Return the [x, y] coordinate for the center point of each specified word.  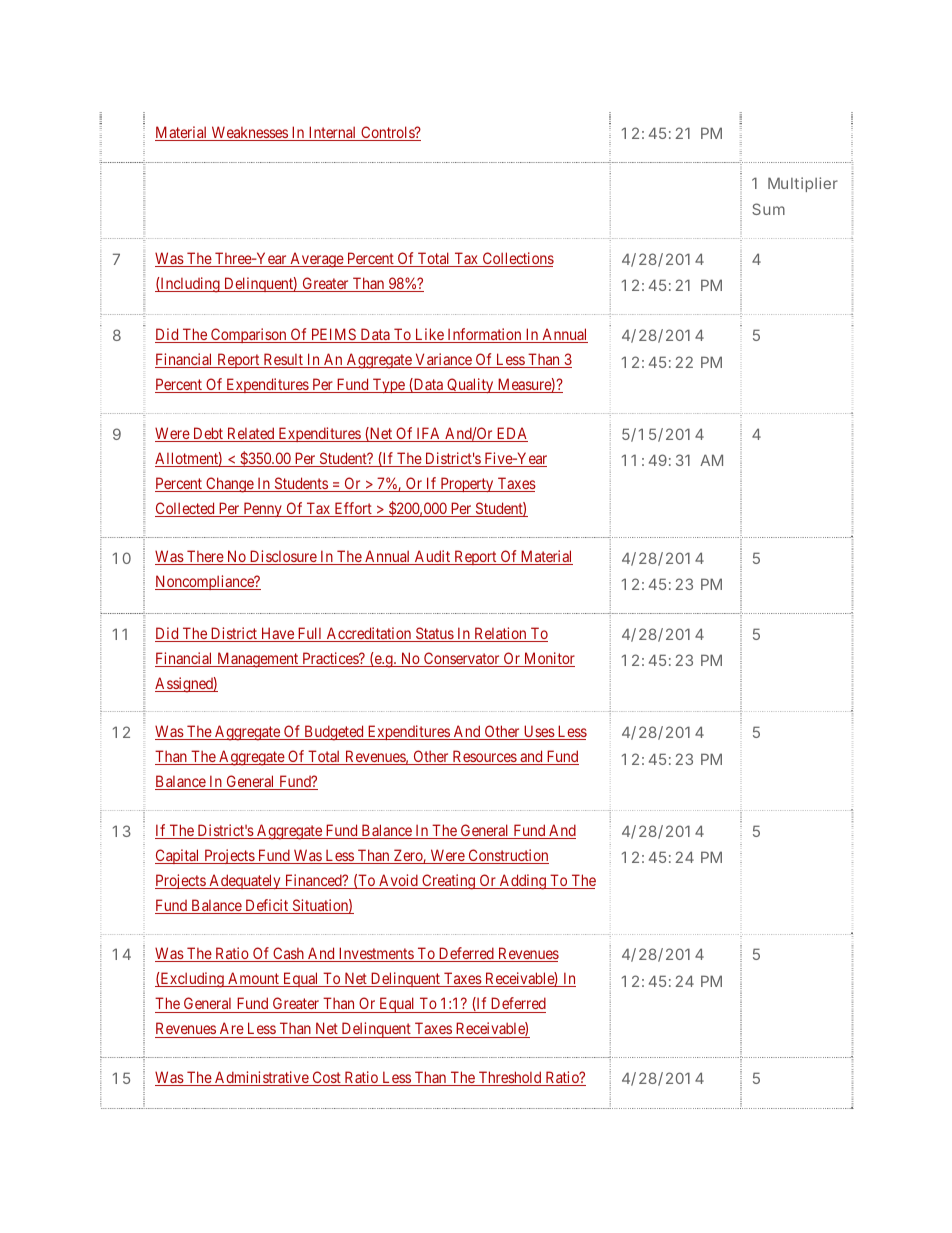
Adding [522, 882]
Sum [768, 209]
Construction [507, 856]
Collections [517, 259]
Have [277, 634]
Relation [500, 634]
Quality [470, 385]
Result [283, 360]
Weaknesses [249, 133]
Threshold [510, 1078]
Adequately [245, 881]
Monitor [548, 659]
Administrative [261, 1078]
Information [484, 335]
